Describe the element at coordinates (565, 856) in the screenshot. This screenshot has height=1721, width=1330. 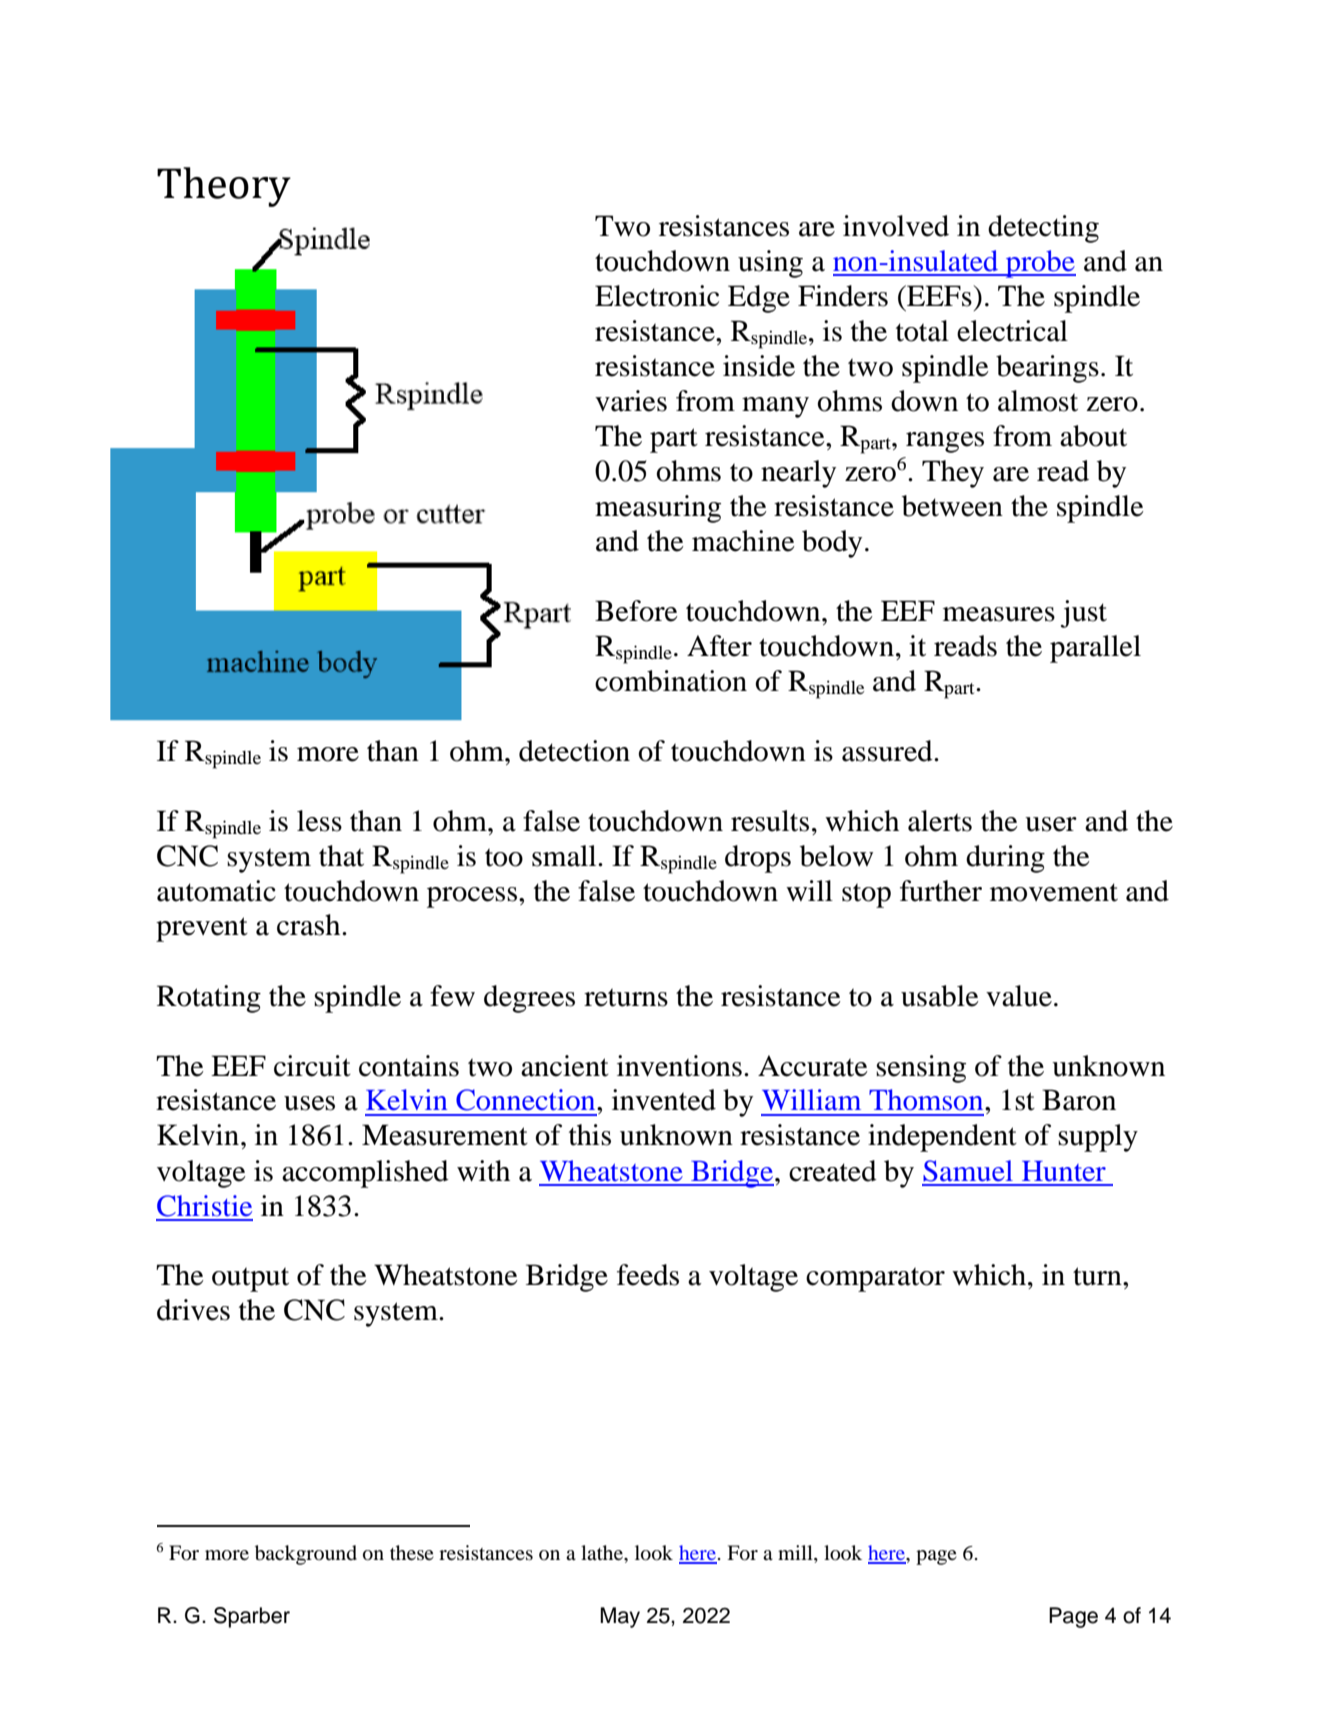
I see `small` at that location.
